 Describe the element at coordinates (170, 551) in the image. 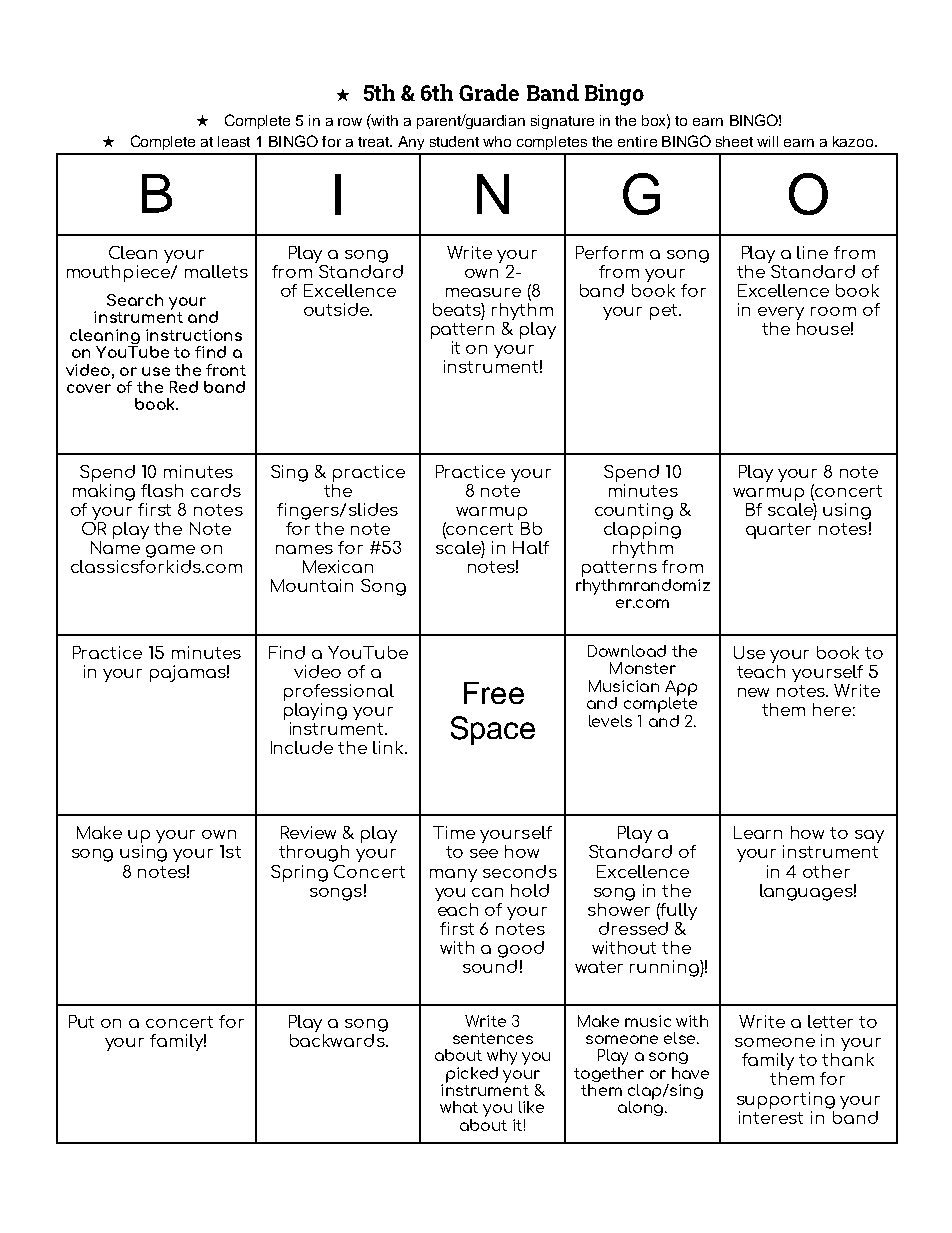

I see `game` at that location.
